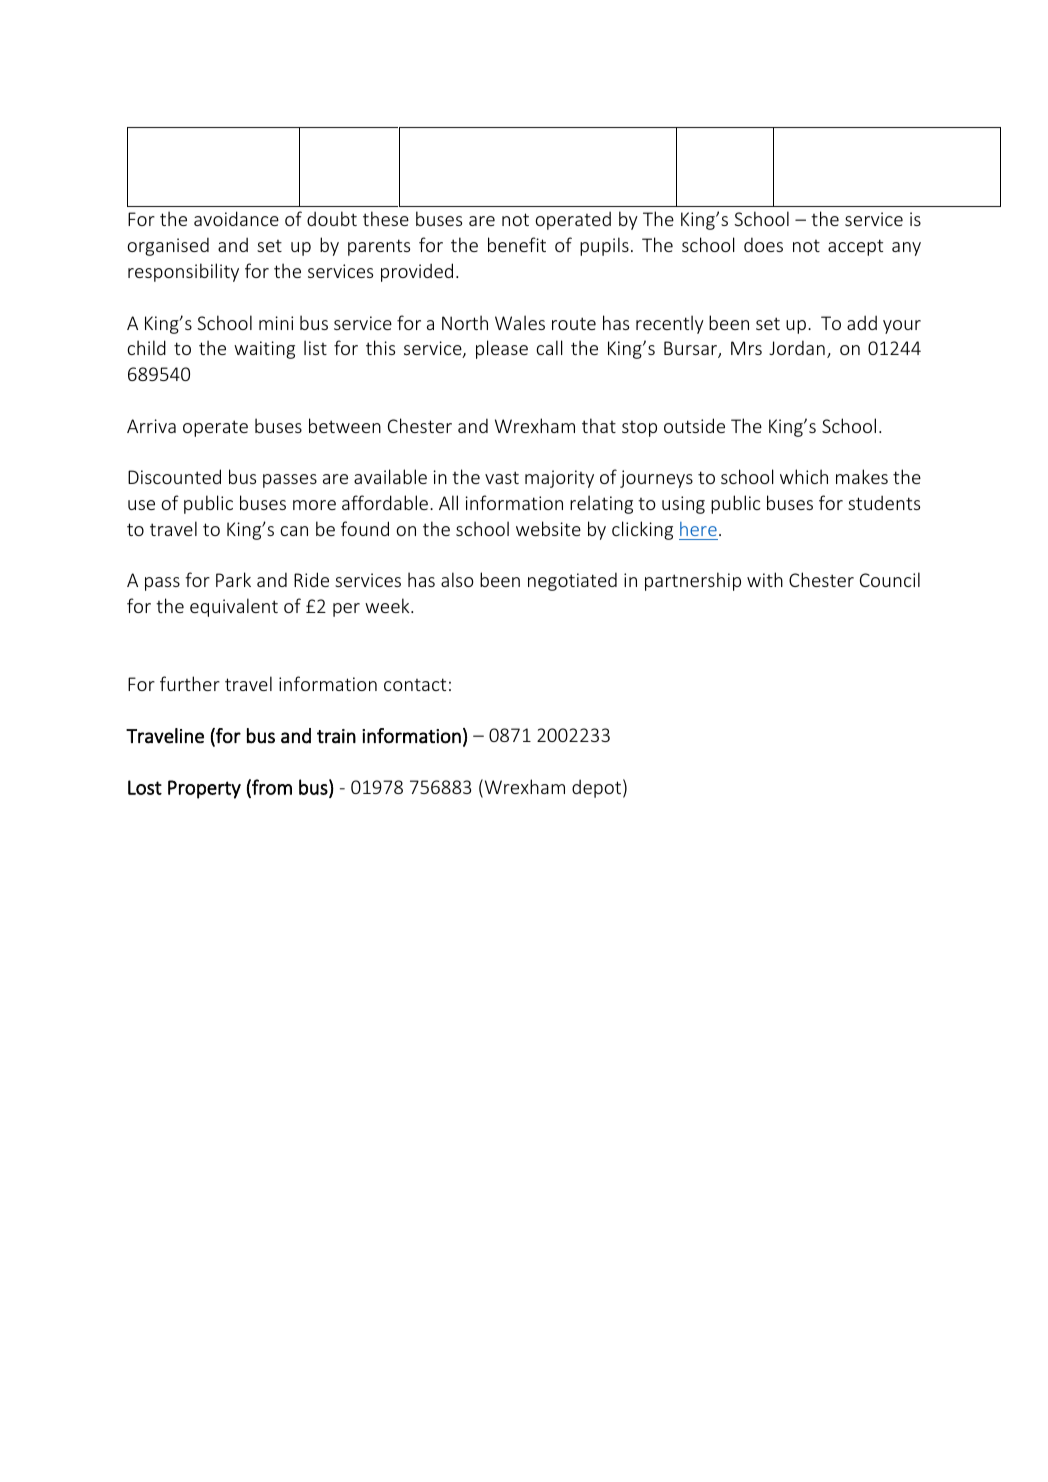 This document has width=1048, height=1482. What do you see at coordinates (415, 684) in the document?
I see `contact` at bounding box center [415, 684].
